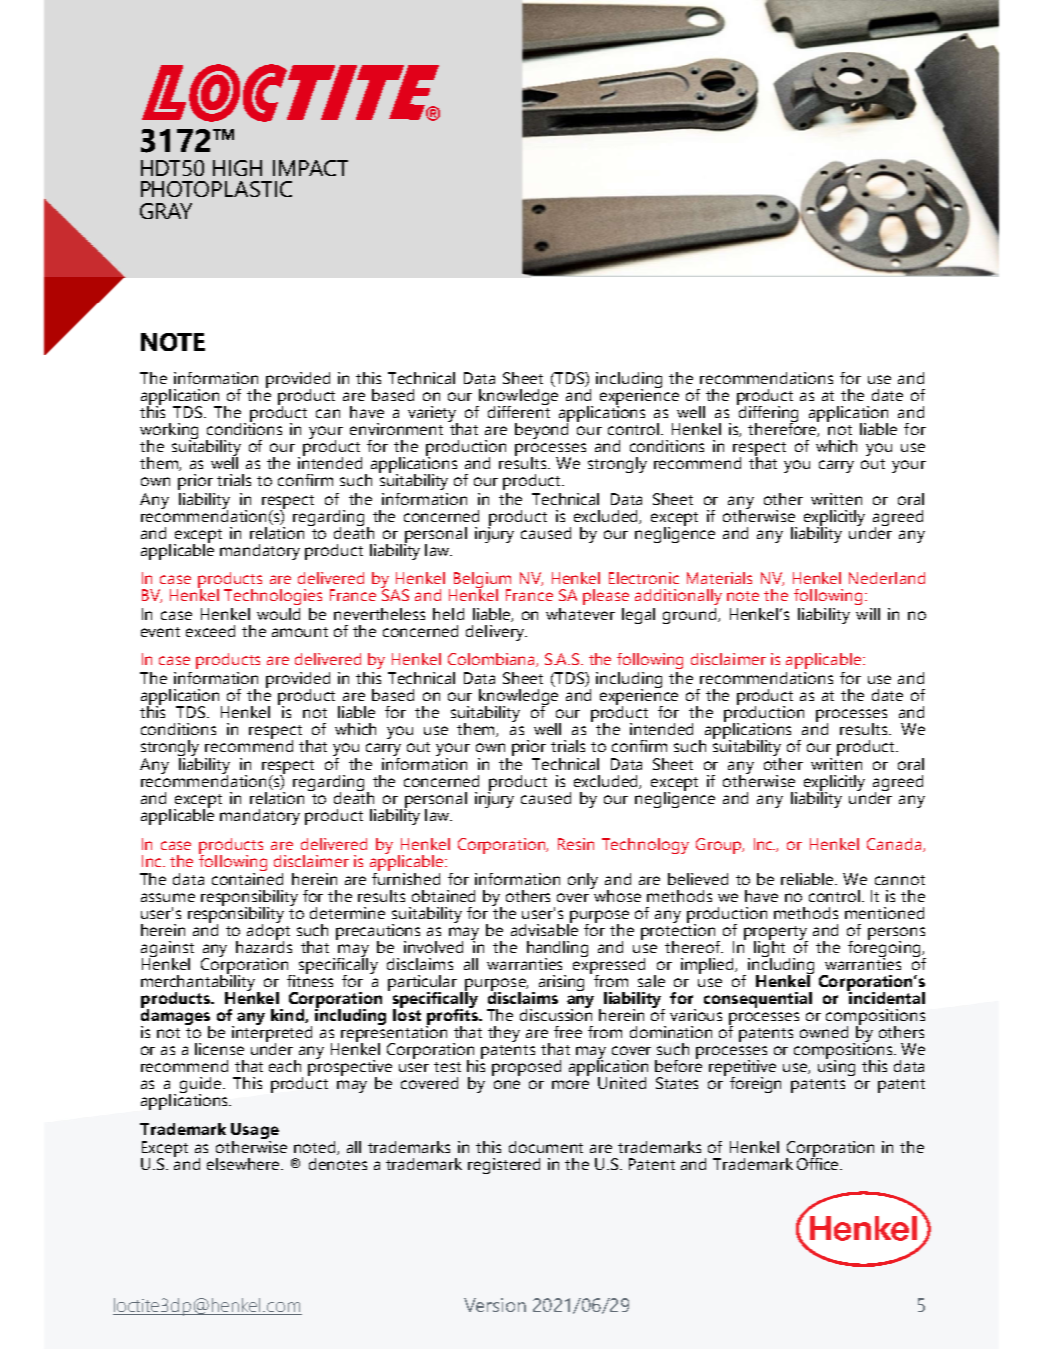 The width and height of the screenshot is (1043, 1349). Describe the element at coordinates (556, 1013) in the screenshot. I see `discussion` at that location.
